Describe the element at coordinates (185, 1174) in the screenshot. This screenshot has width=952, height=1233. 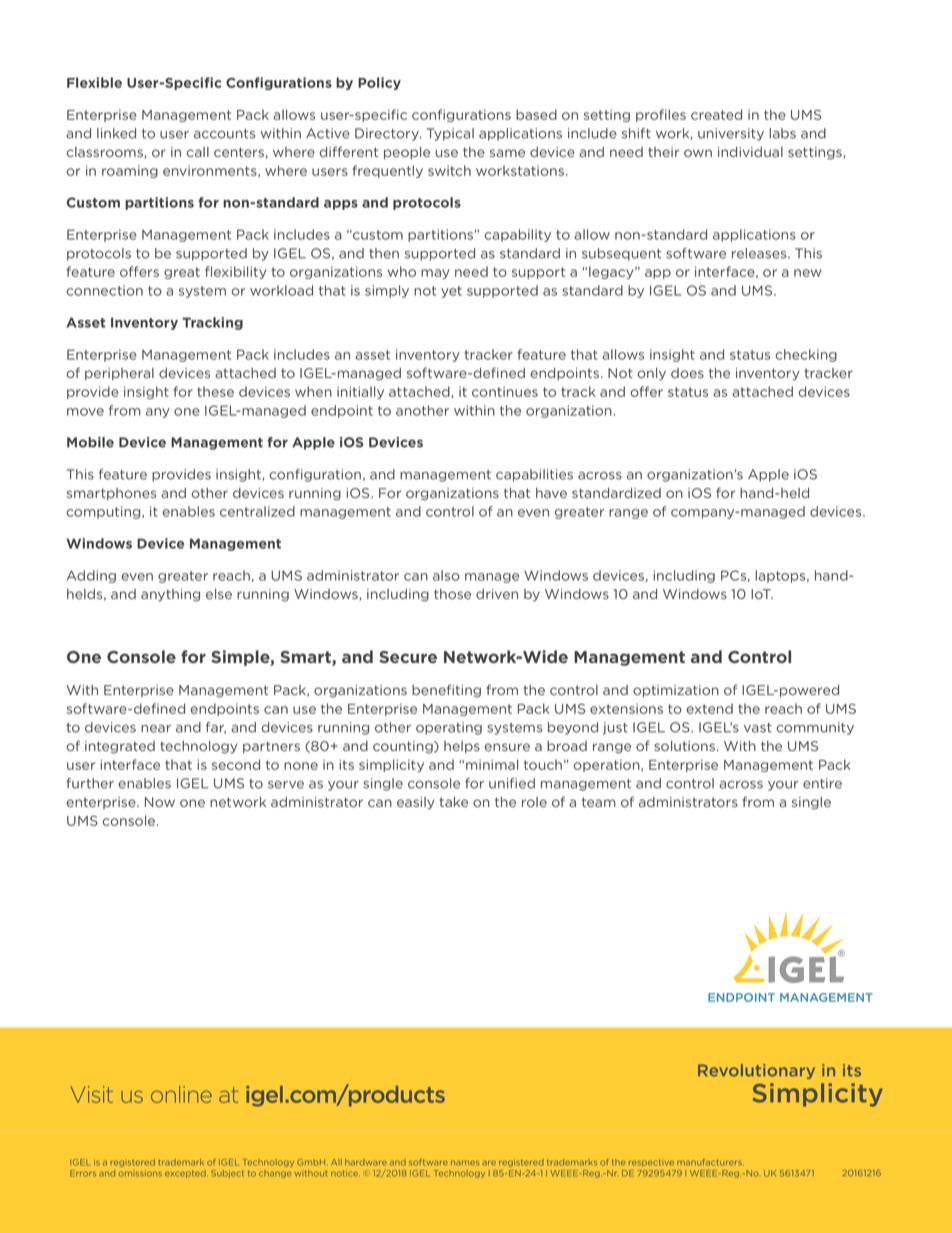
I see `excepted` at that location.
